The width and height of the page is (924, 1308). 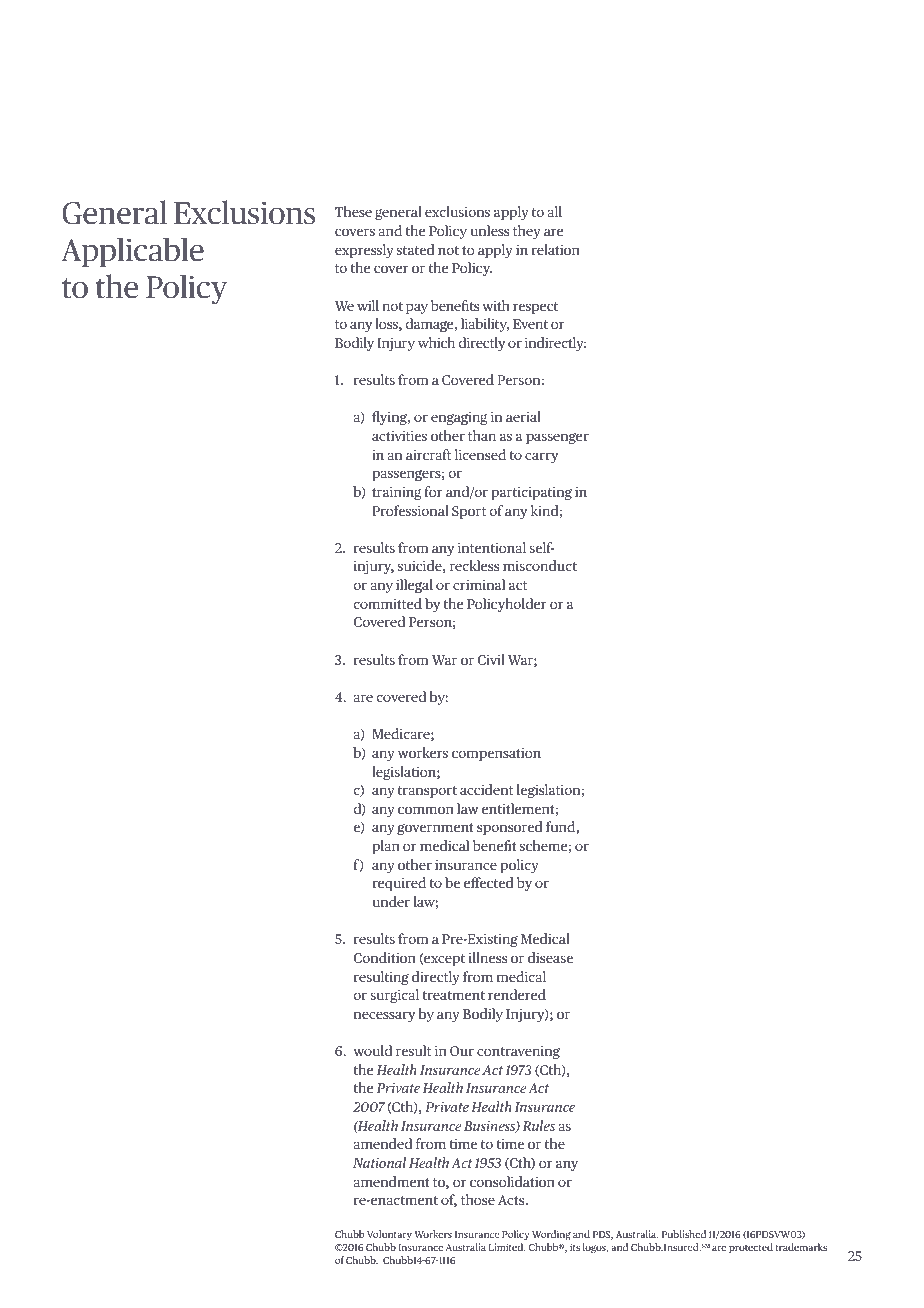 What do you see at coordinates (540, 565) in the page?
I see `misconduct` at bounding box center [540, 565].
